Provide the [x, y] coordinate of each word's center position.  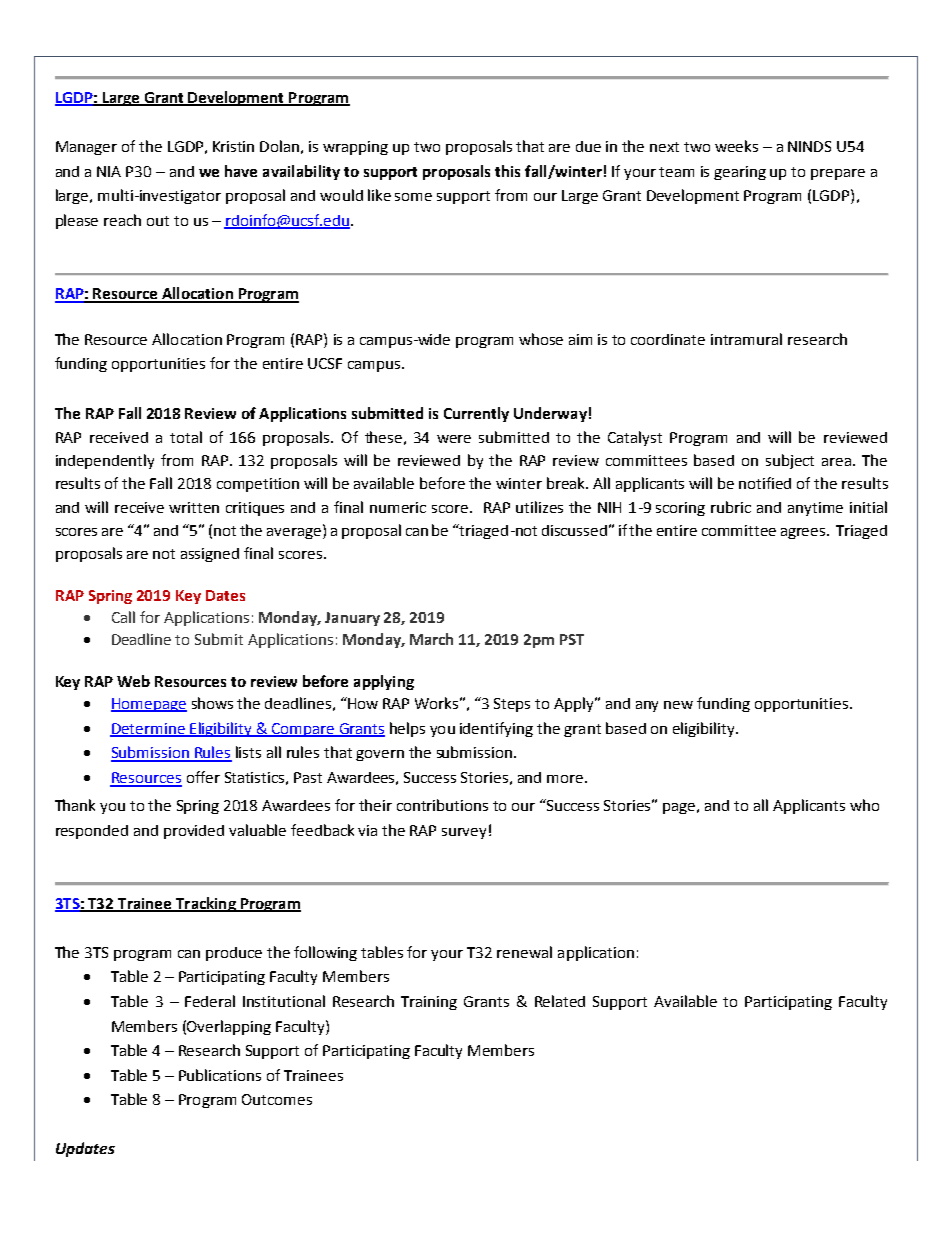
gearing [740, 173]
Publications [220, 1075]
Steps [512, 705]
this [507, 171]
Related [560, 1001]
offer [203, 777]
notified [765, 483]
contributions [442, 805]
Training [429, 1003]
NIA [109, 171]
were [454, 439]
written [194, 507]
